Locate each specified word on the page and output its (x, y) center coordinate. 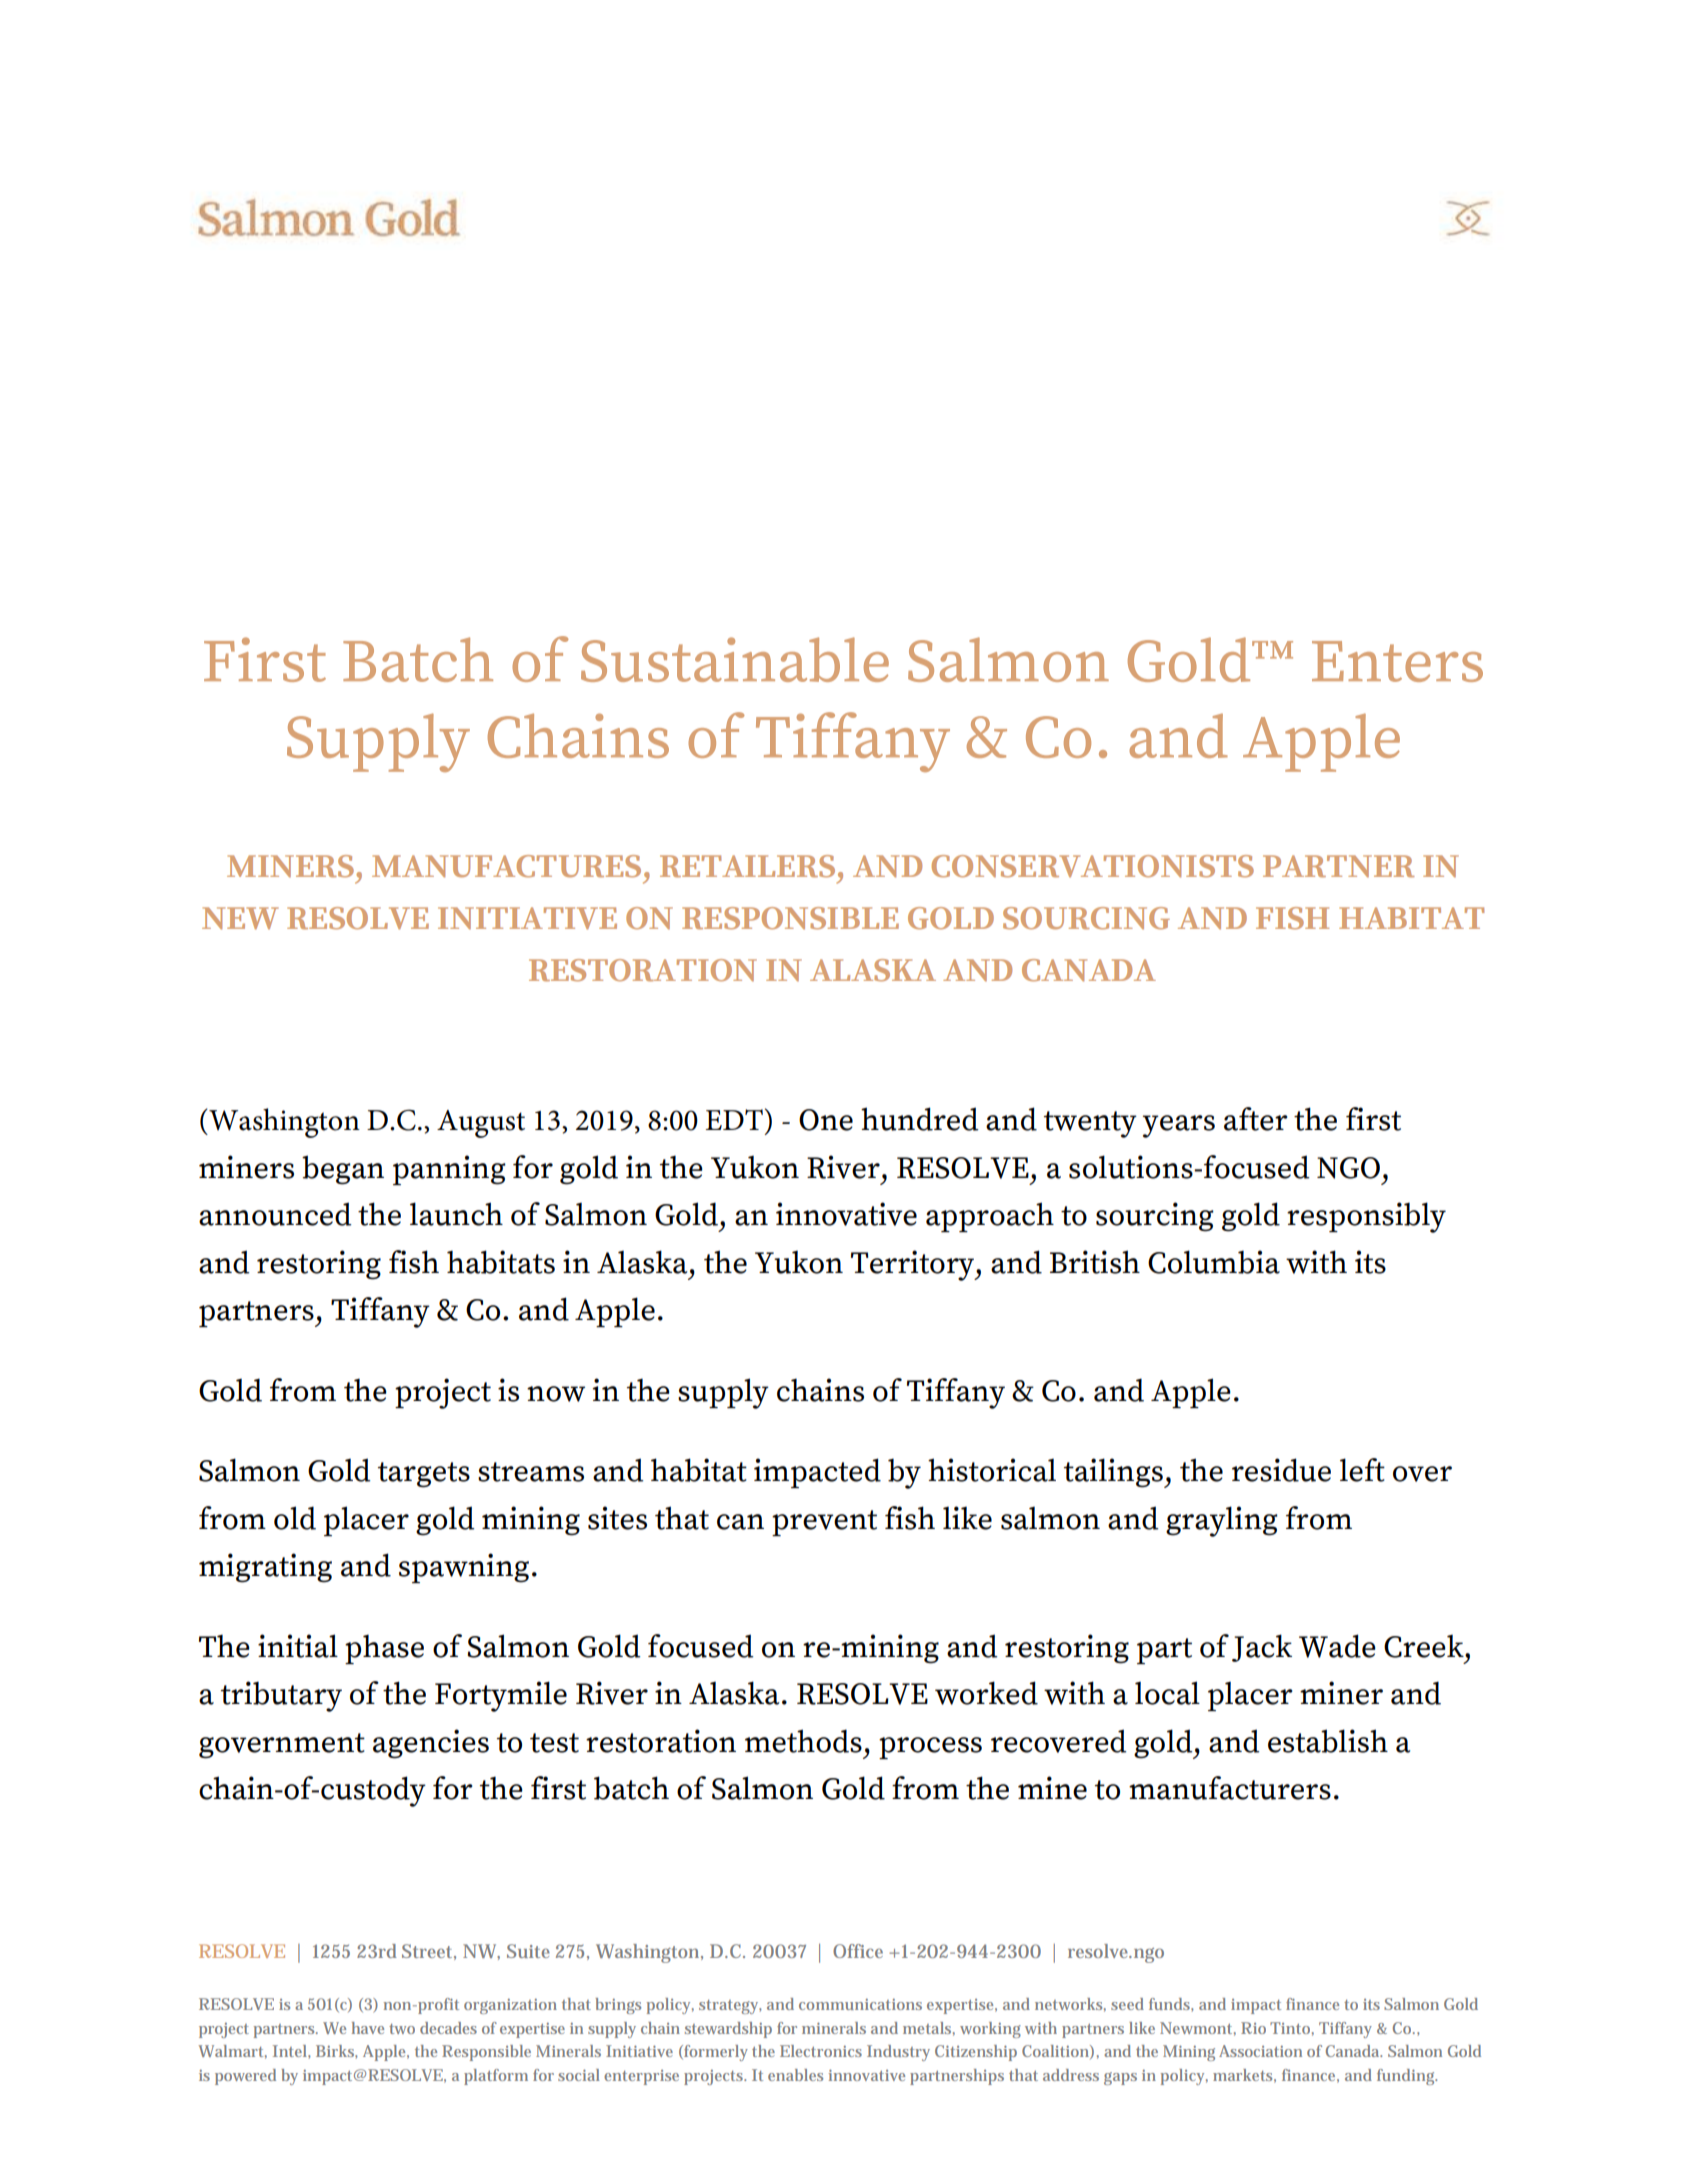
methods (803, 1741)
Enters (1397, 661)
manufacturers (1230, 1788)
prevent (824, 1523)
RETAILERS (747, 866)
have (368, 2028)
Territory (914, 1265)
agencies (431, 1744)
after (1256, 1119)
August (481, 1124)
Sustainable (735, 659)
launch (456, 1214)
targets (424, 1475)
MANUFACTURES (506, 866)
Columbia (1214, 1262)
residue (1281, 1470)
